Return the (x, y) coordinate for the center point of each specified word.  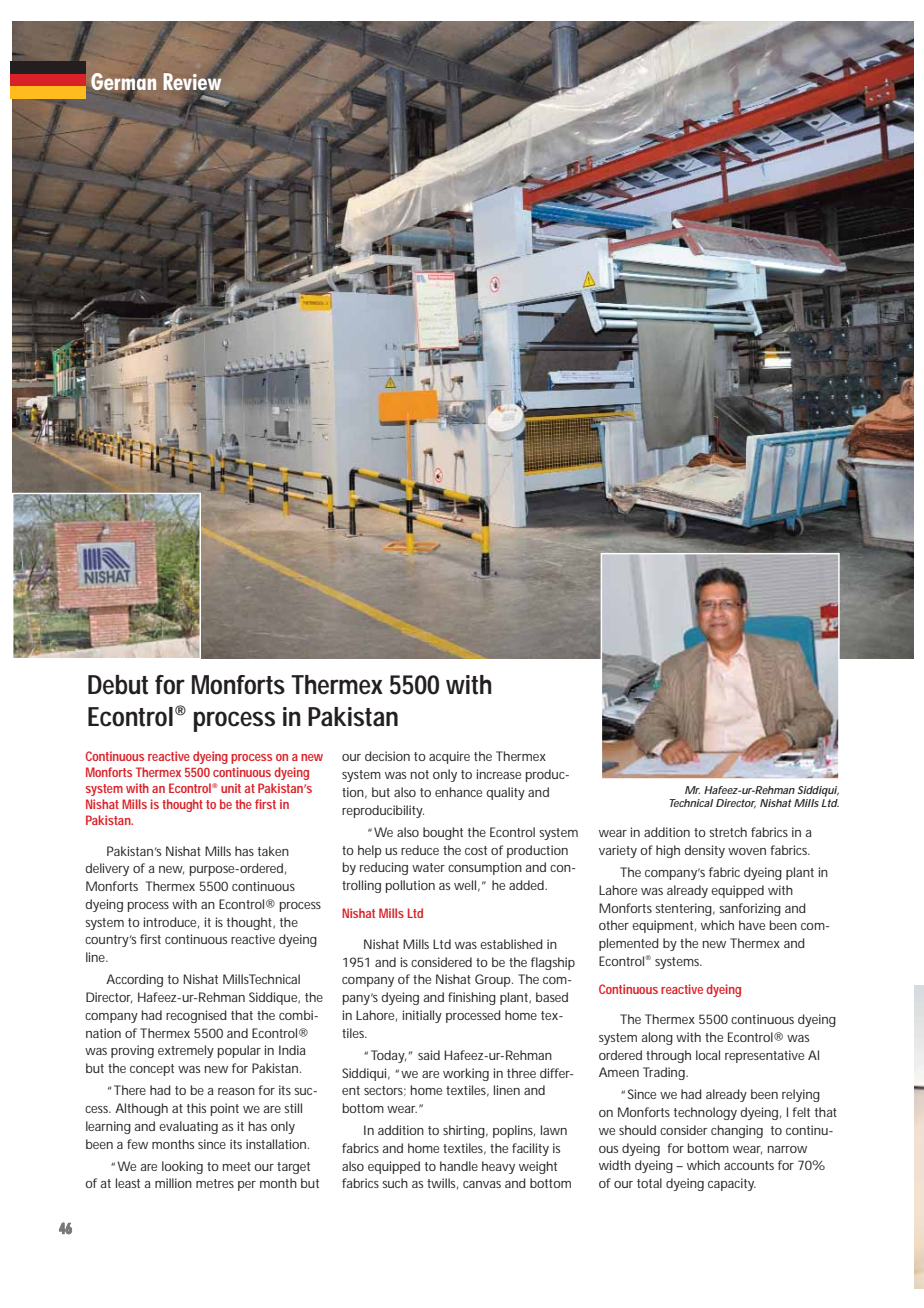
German (123, 81)
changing (737, 1131)
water (428, 867)
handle (459, 1166)
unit (231, 788)
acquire (449, 757)
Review (192, 81)
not (420, 774)
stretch (728, 832)
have (752, 925)
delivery (107, 869)
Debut (118, 685)
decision (387, 756)
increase (499, 774)
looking (182, 1167)
